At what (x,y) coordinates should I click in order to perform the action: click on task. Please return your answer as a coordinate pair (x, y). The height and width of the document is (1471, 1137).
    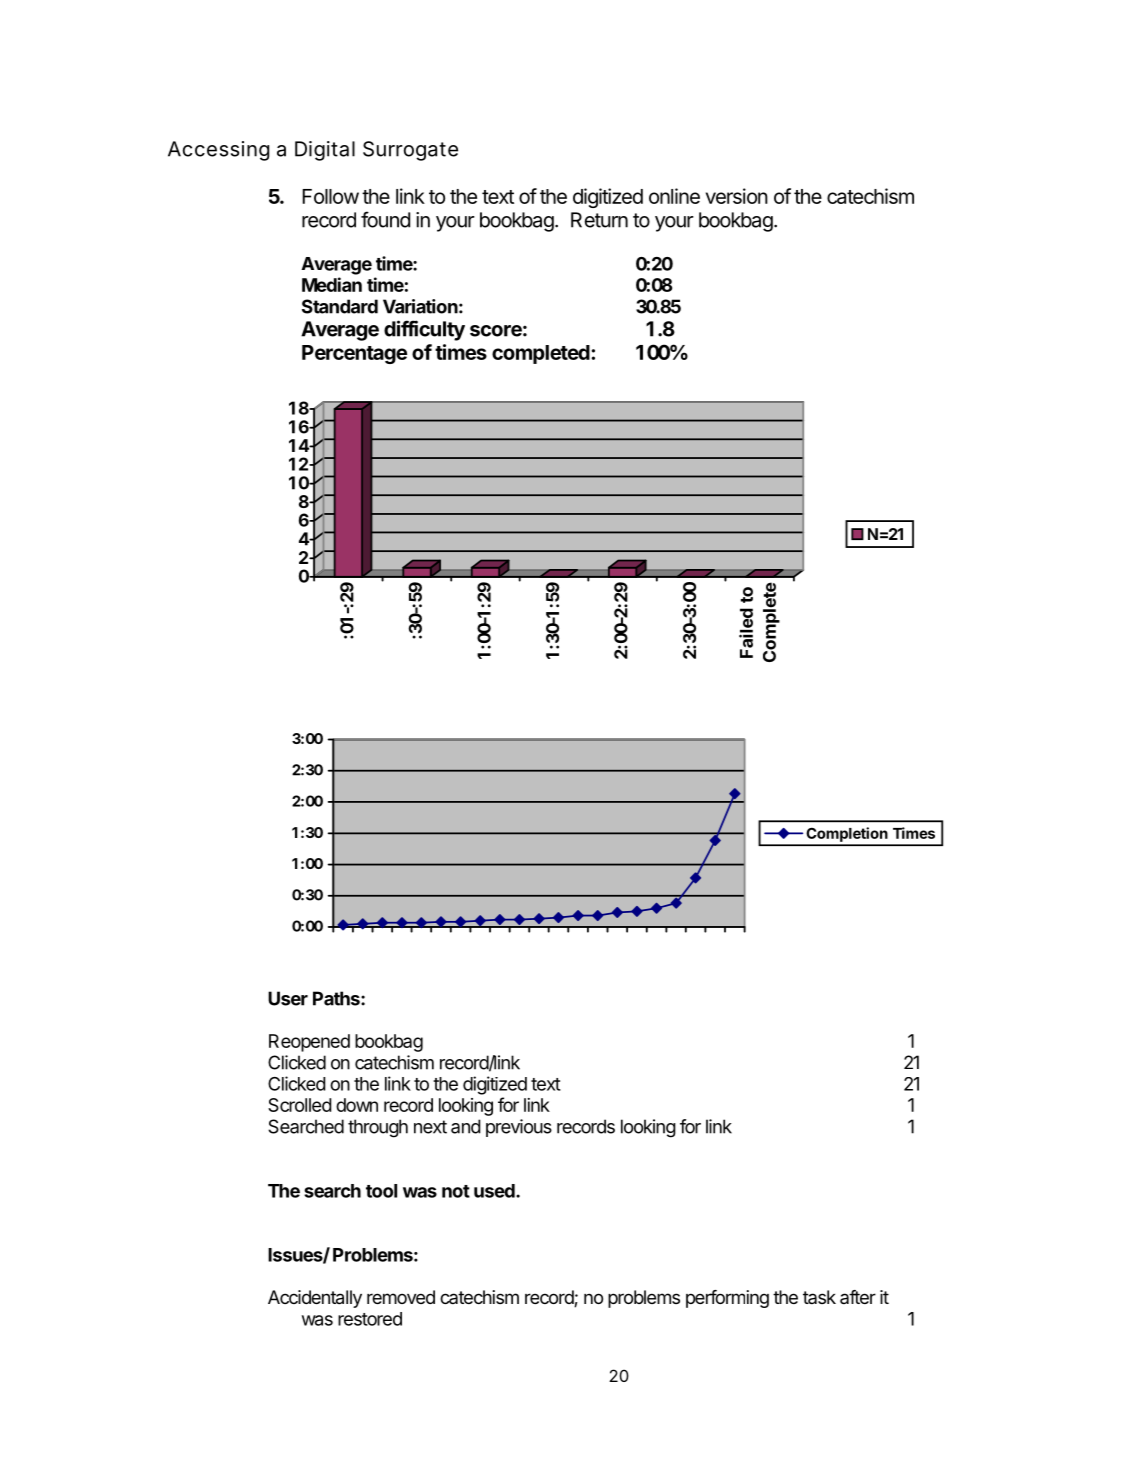
    Looking at the image, I should click on (819, 1297).
